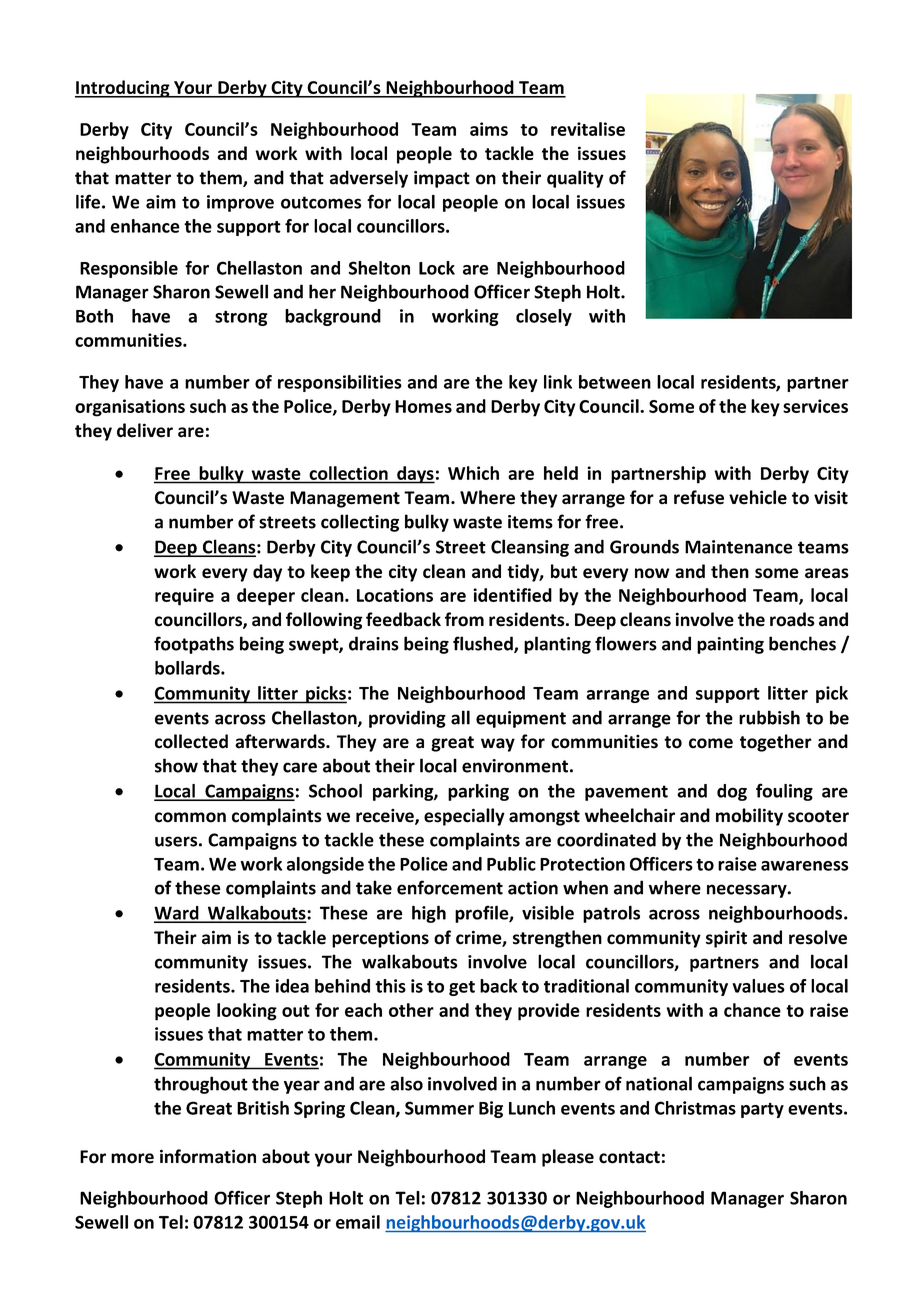 This image has height=1311, width=924. I want to click on painting, so click(730, 645).
